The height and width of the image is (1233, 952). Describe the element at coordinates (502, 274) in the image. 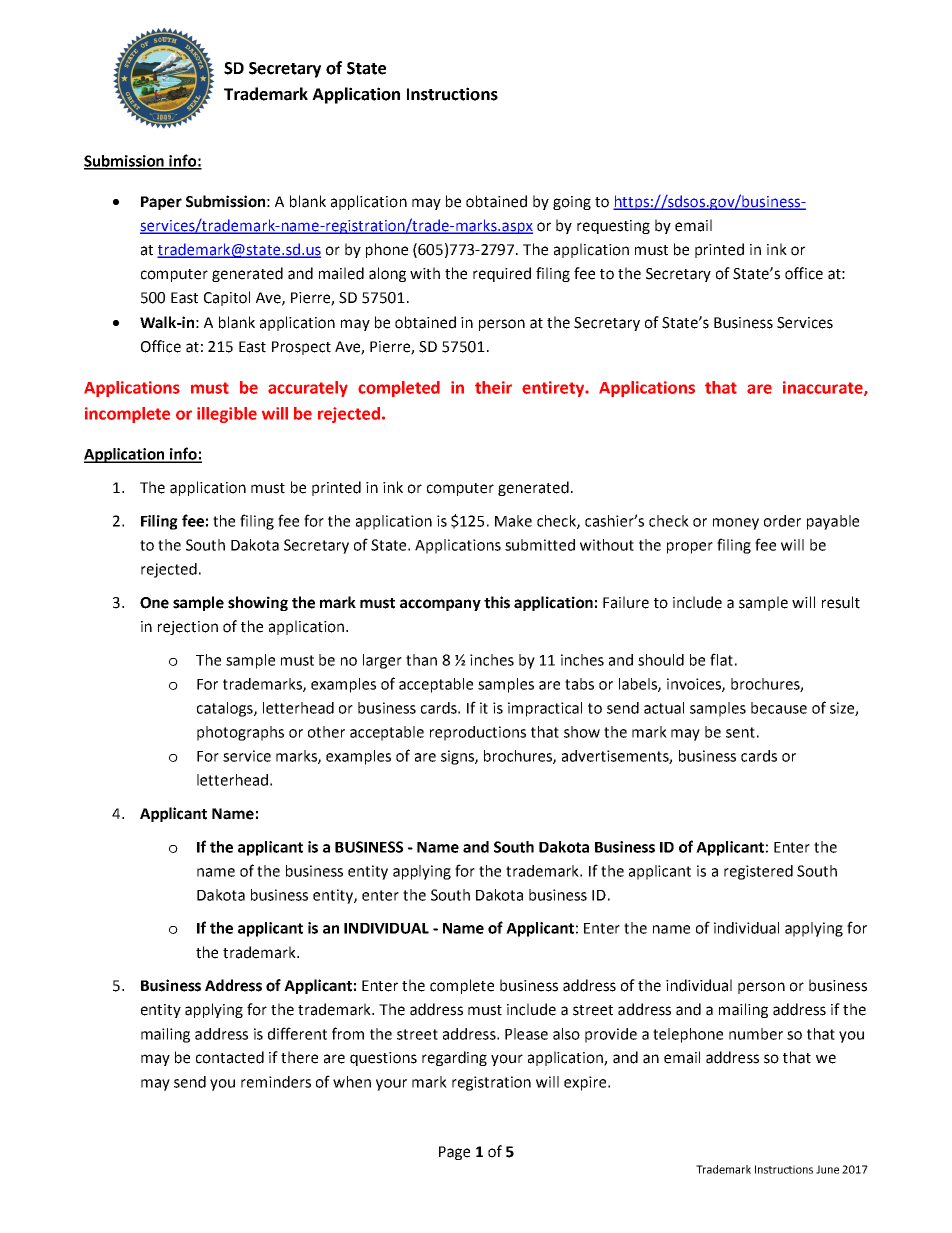

I see `required` at that location.
